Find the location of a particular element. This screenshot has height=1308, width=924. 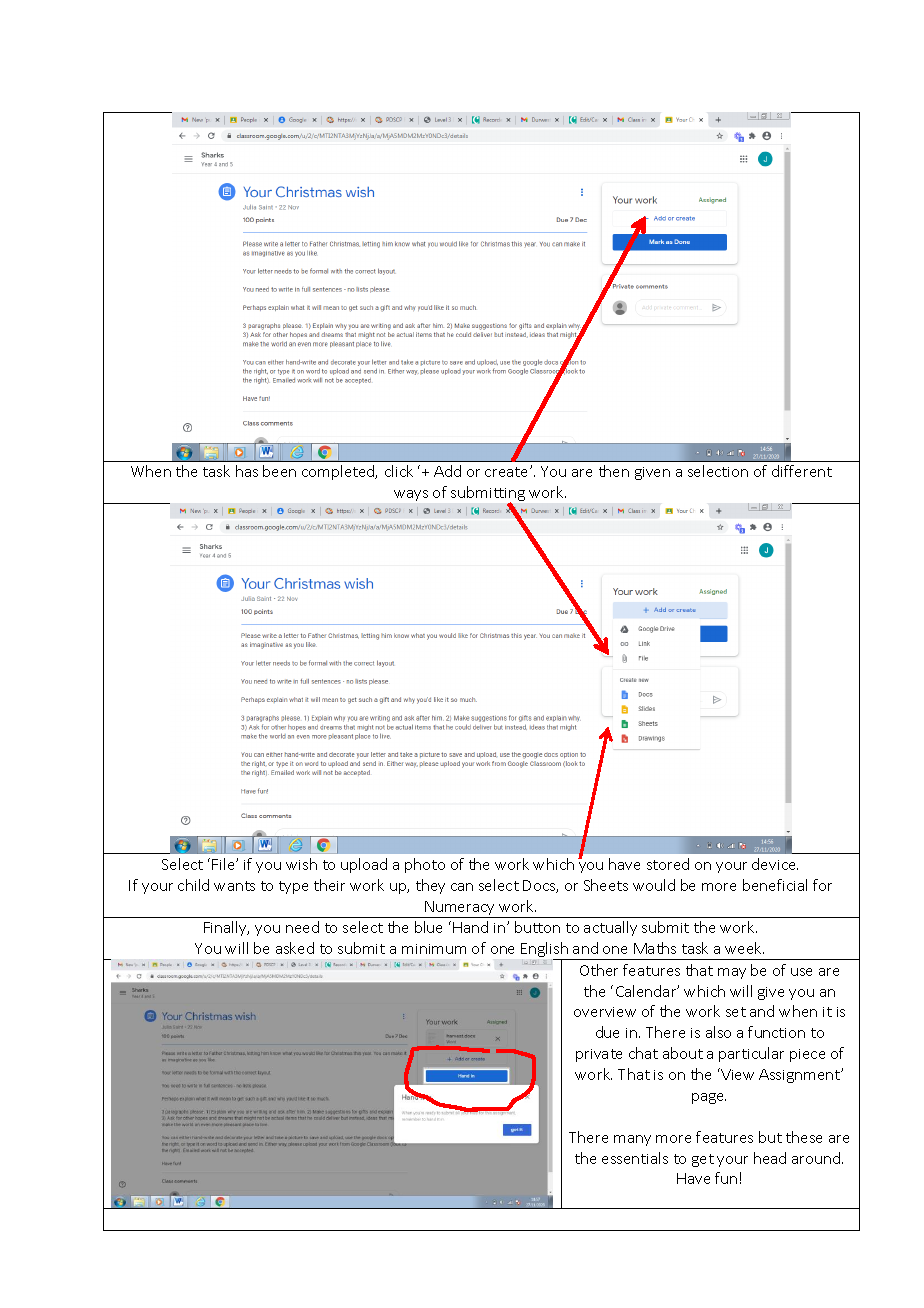

then is located at coordinates (614, 471).
